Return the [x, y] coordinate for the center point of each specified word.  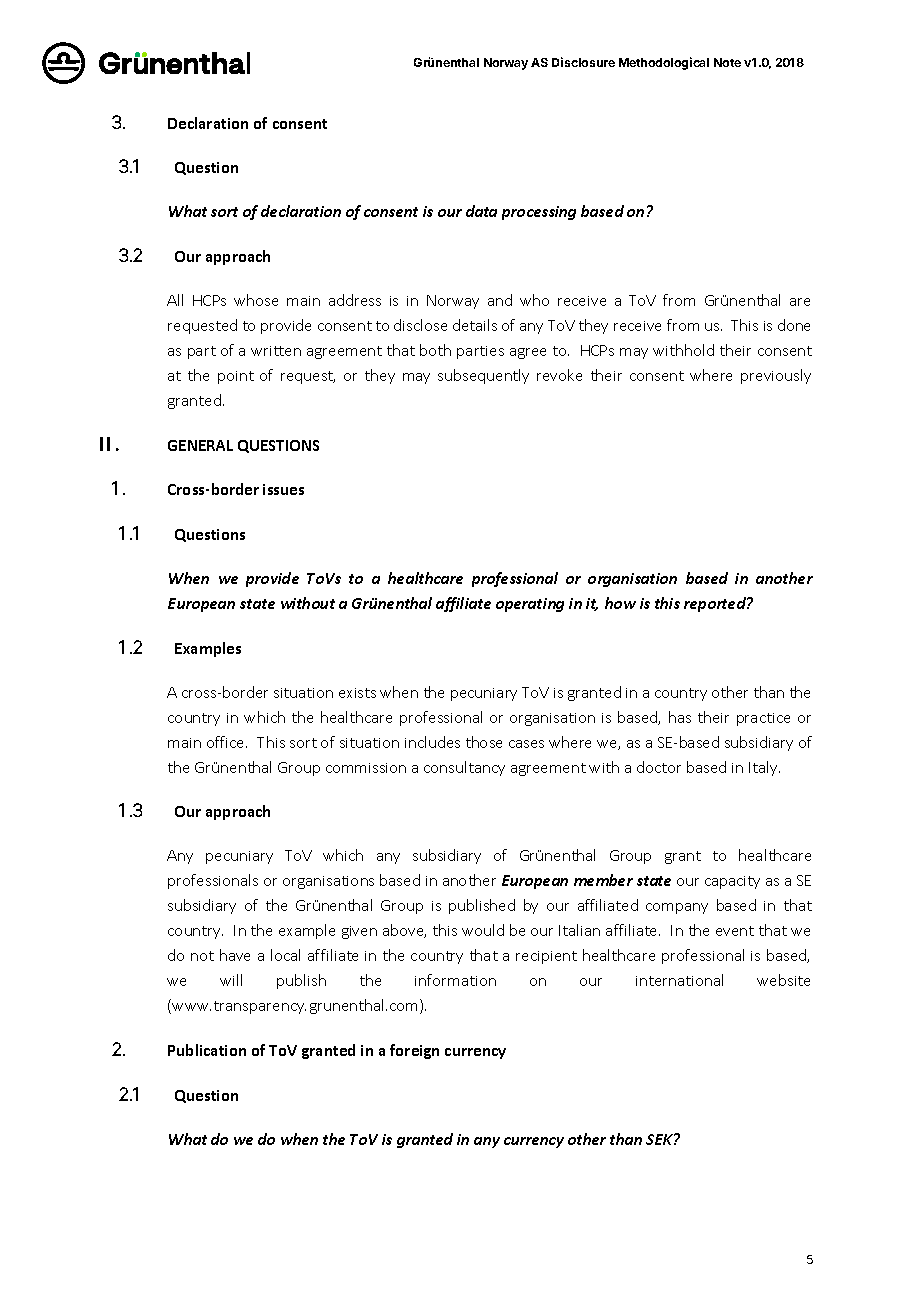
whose [256, 300]
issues [283, 489]
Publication [207, 1050]
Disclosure [583, 62]
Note [727, 62]
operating [530, 605]
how [620, 603]
